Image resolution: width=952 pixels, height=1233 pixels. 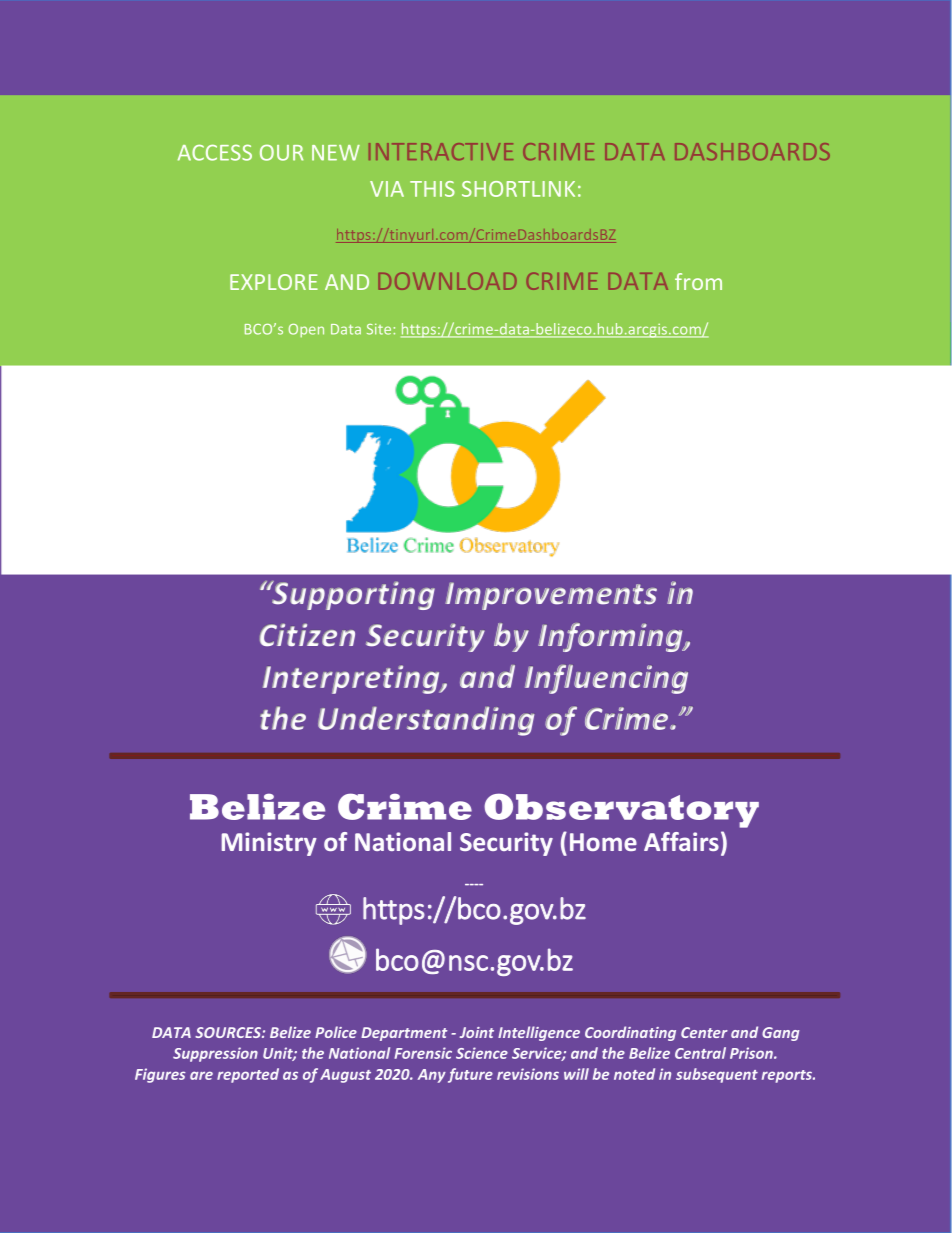 What do you see at coordinates (681, 841) in the document?
I see `Affairs` at bounding box center [681, 841].
